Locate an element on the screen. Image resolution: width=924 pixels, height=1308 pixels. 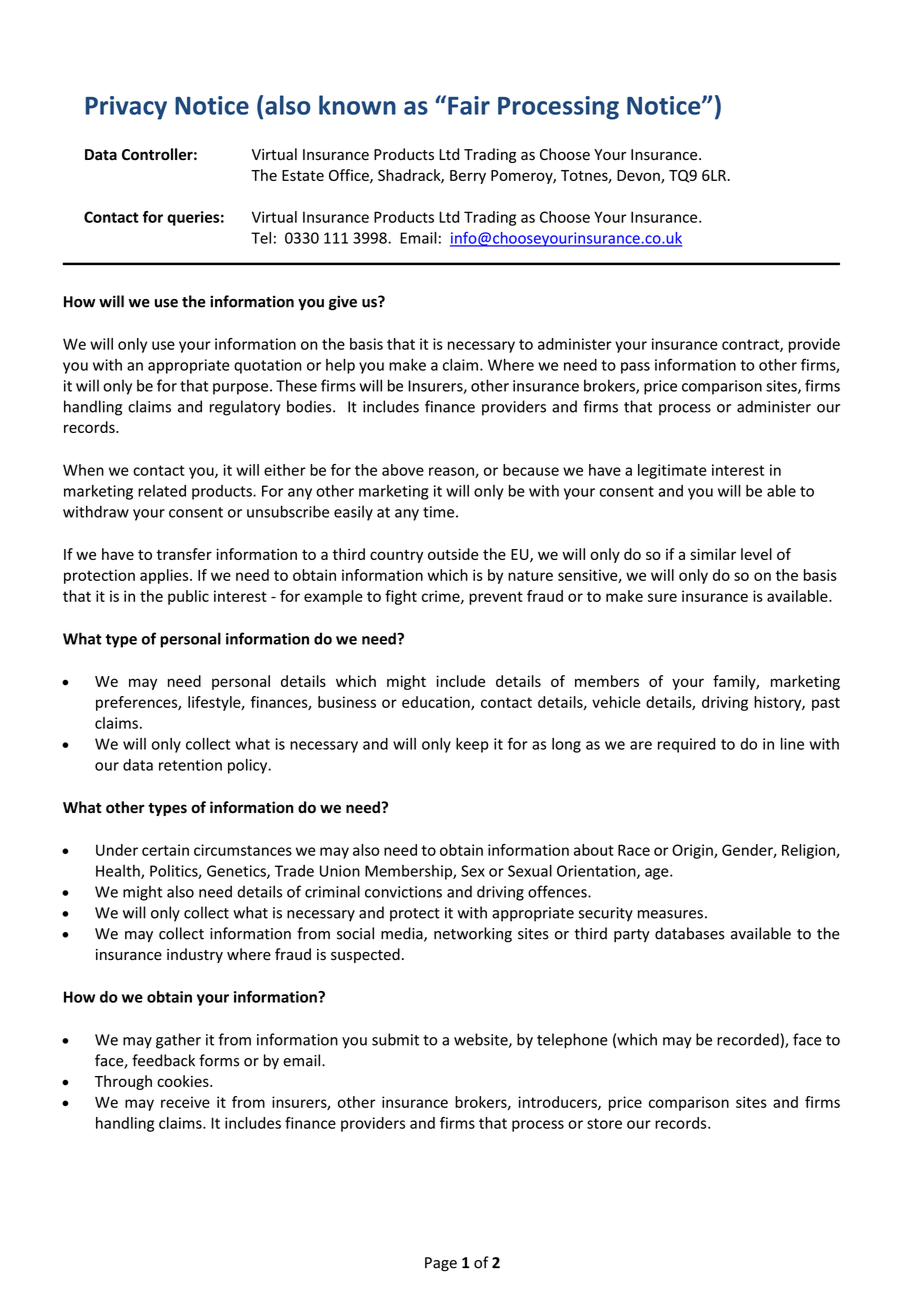
Fair is located at coordinates (469, 105).
